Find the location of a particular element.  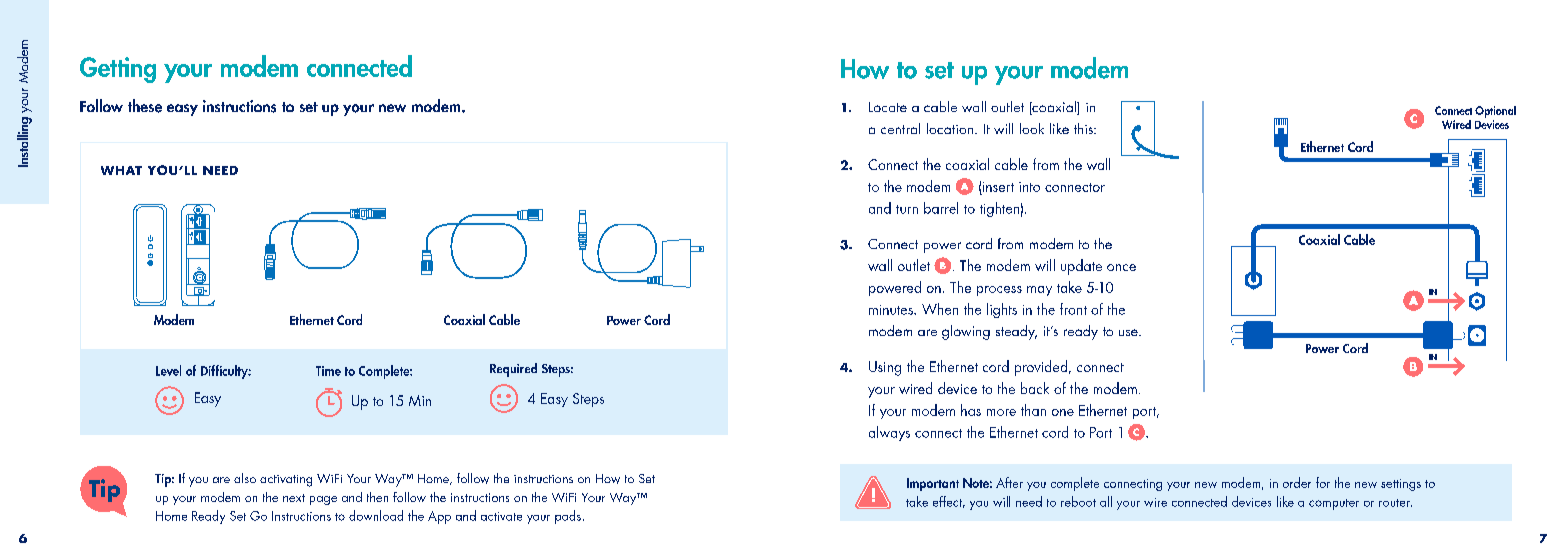

Locate is located at coordinates (888, 107).
